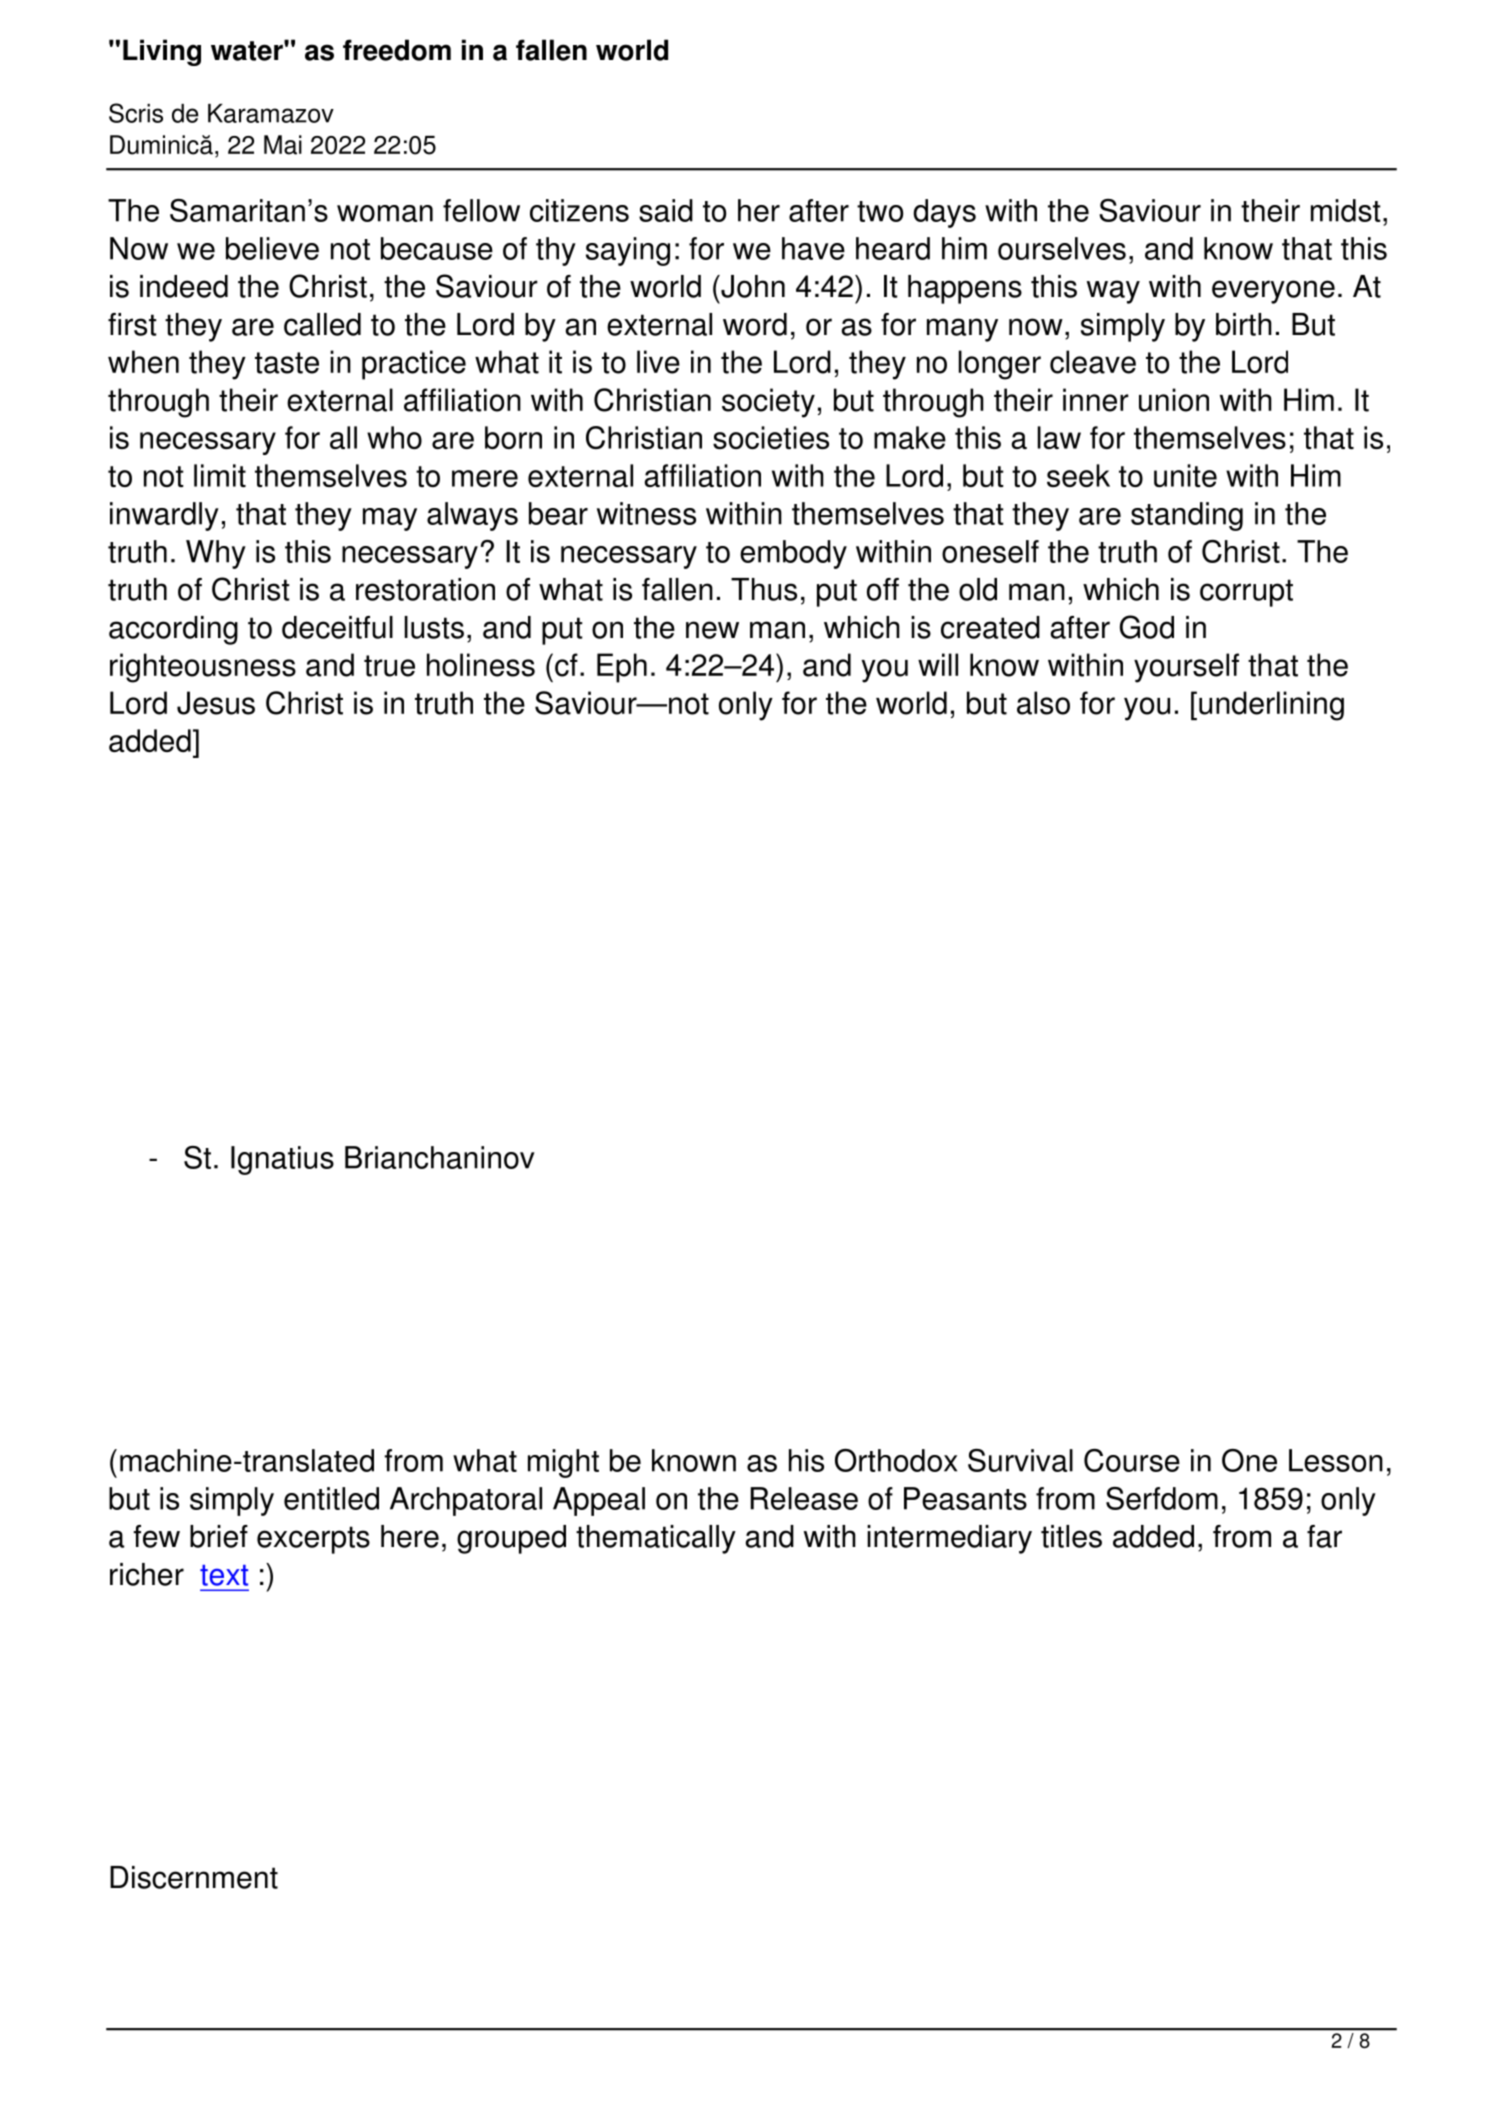 This page has width=1503, height=2126. Describe the element at coordinates (1346, 210) in the page. I see `midst` at that location.
